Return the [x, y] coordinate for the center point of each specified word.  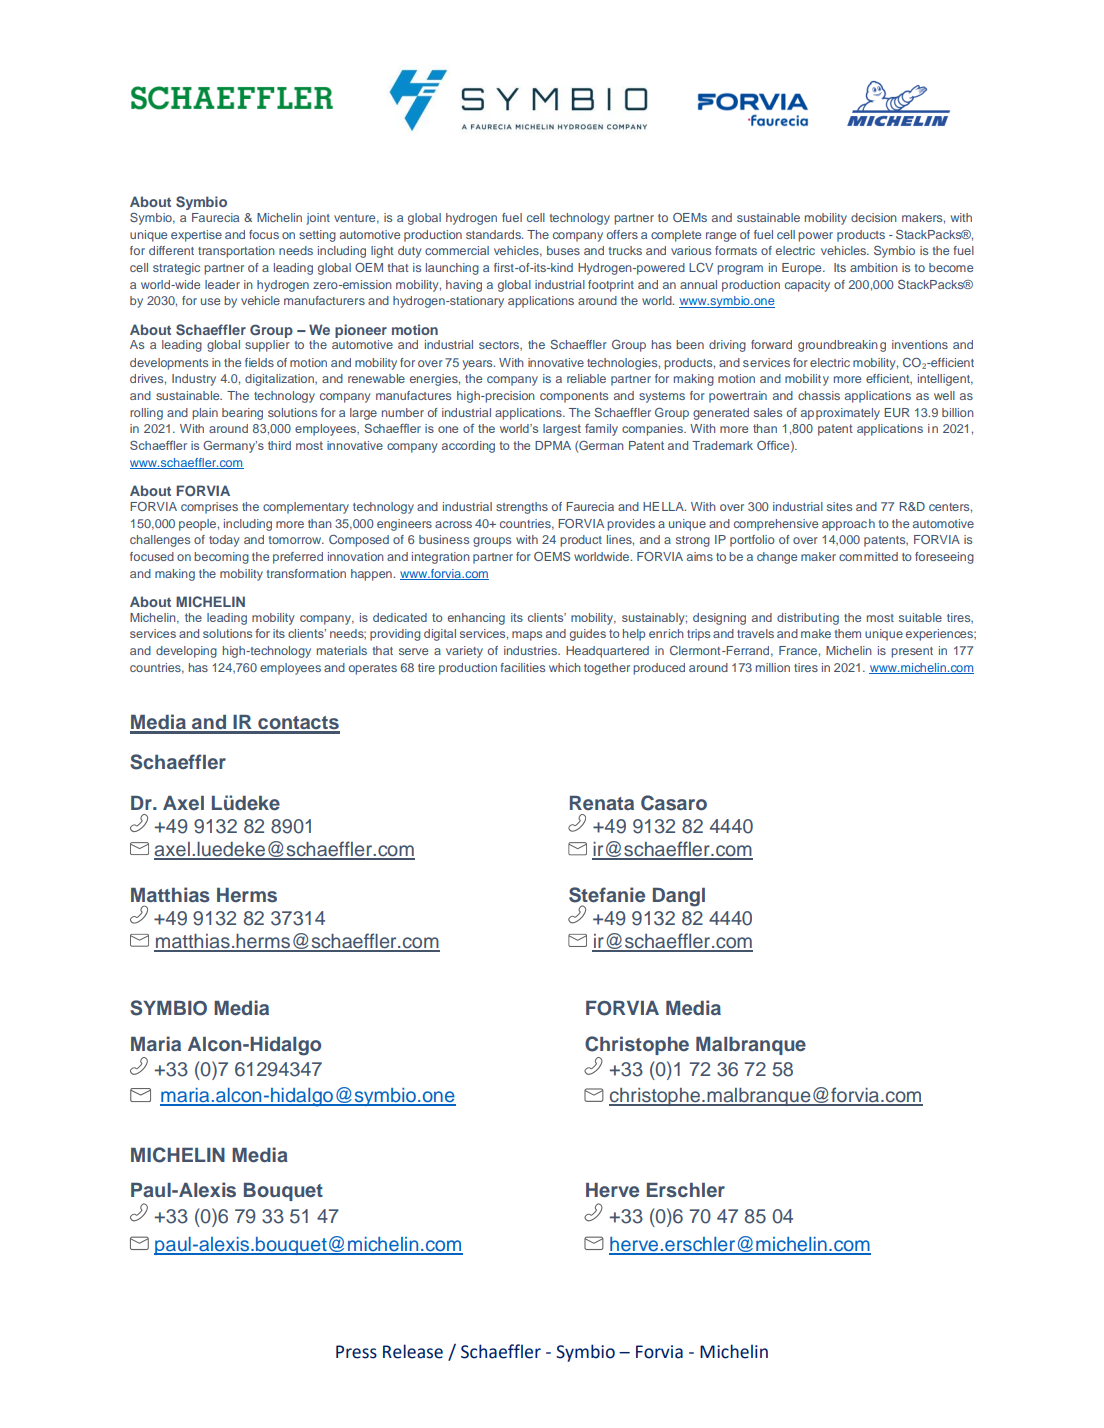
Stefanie [607, 895]
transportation [236, 252]
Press [356, 1352]
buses [563, 250]
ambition [874, 267]
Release [413, 1351]
